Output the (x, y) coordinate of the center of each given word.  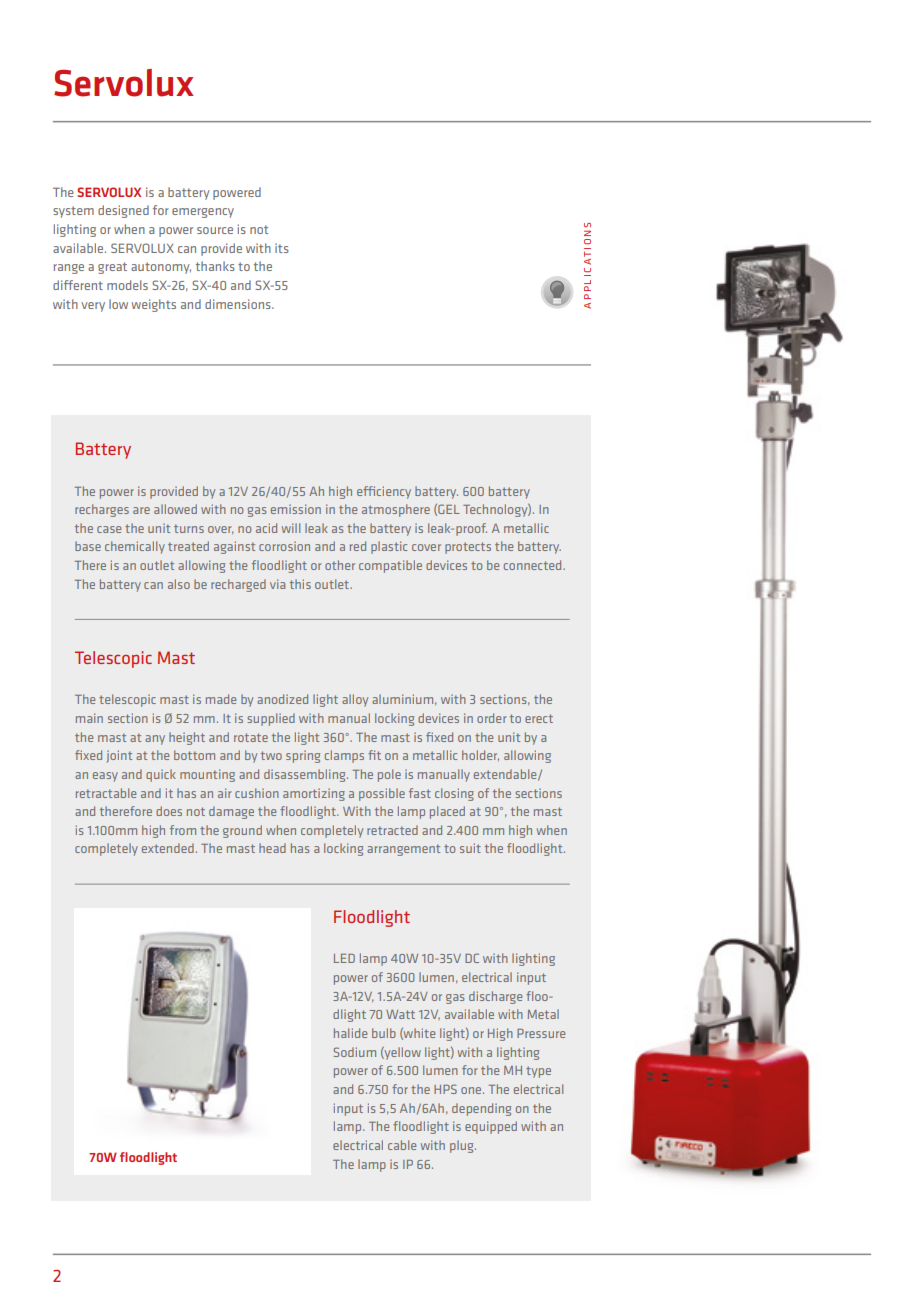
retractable (106, 793)
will (291, 528)
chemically (135, 547)
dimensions (239, 304)
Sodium (355, 1052)
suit (470, 848)
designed (123, 211)
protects (468, 548)
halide (350, 1033)
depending (481, 1109)
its (282, 248)
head (272, 848)
